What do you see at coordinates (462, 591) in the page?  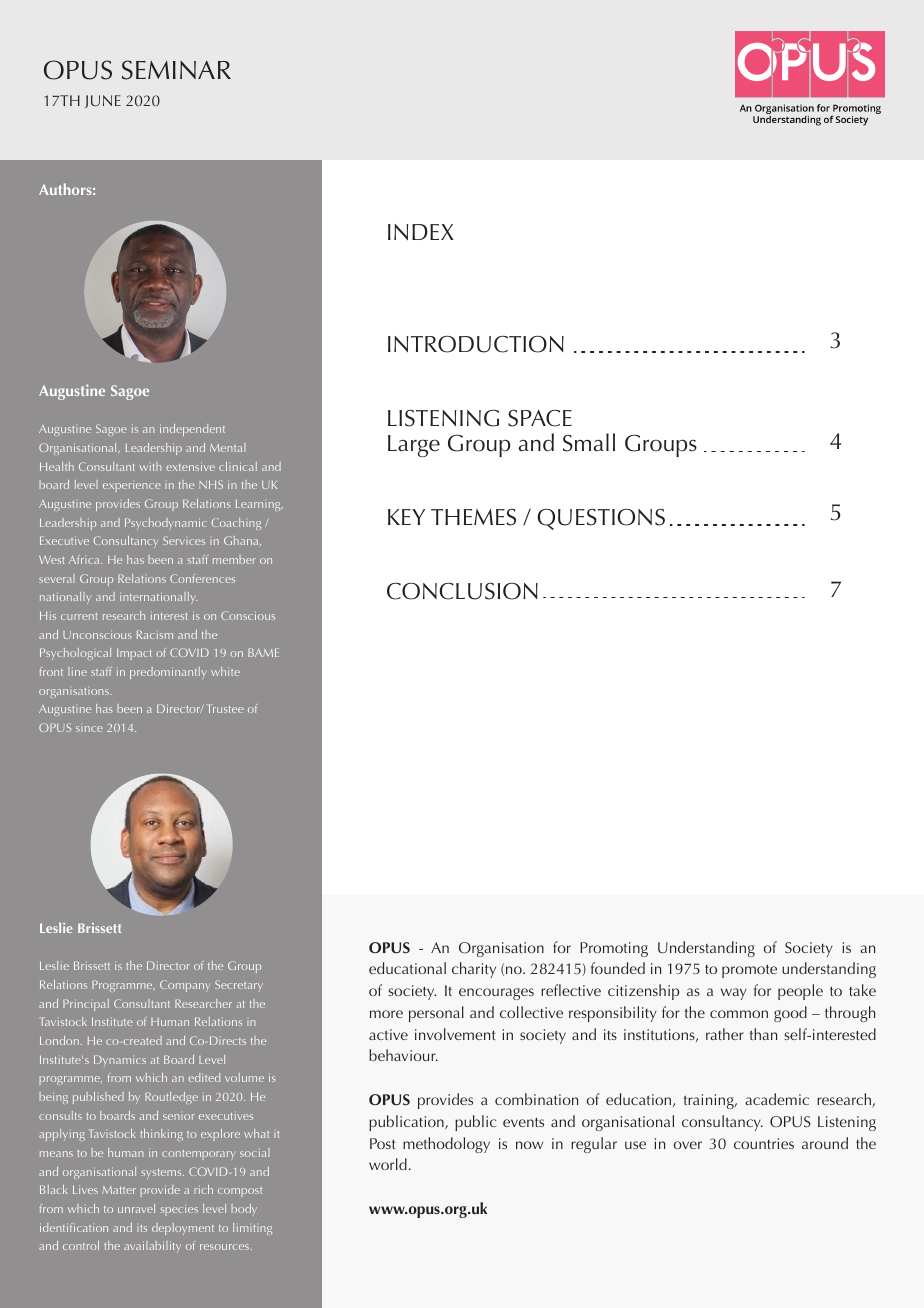 I see `CONCLUSION` at bounding box center [462, 591].
